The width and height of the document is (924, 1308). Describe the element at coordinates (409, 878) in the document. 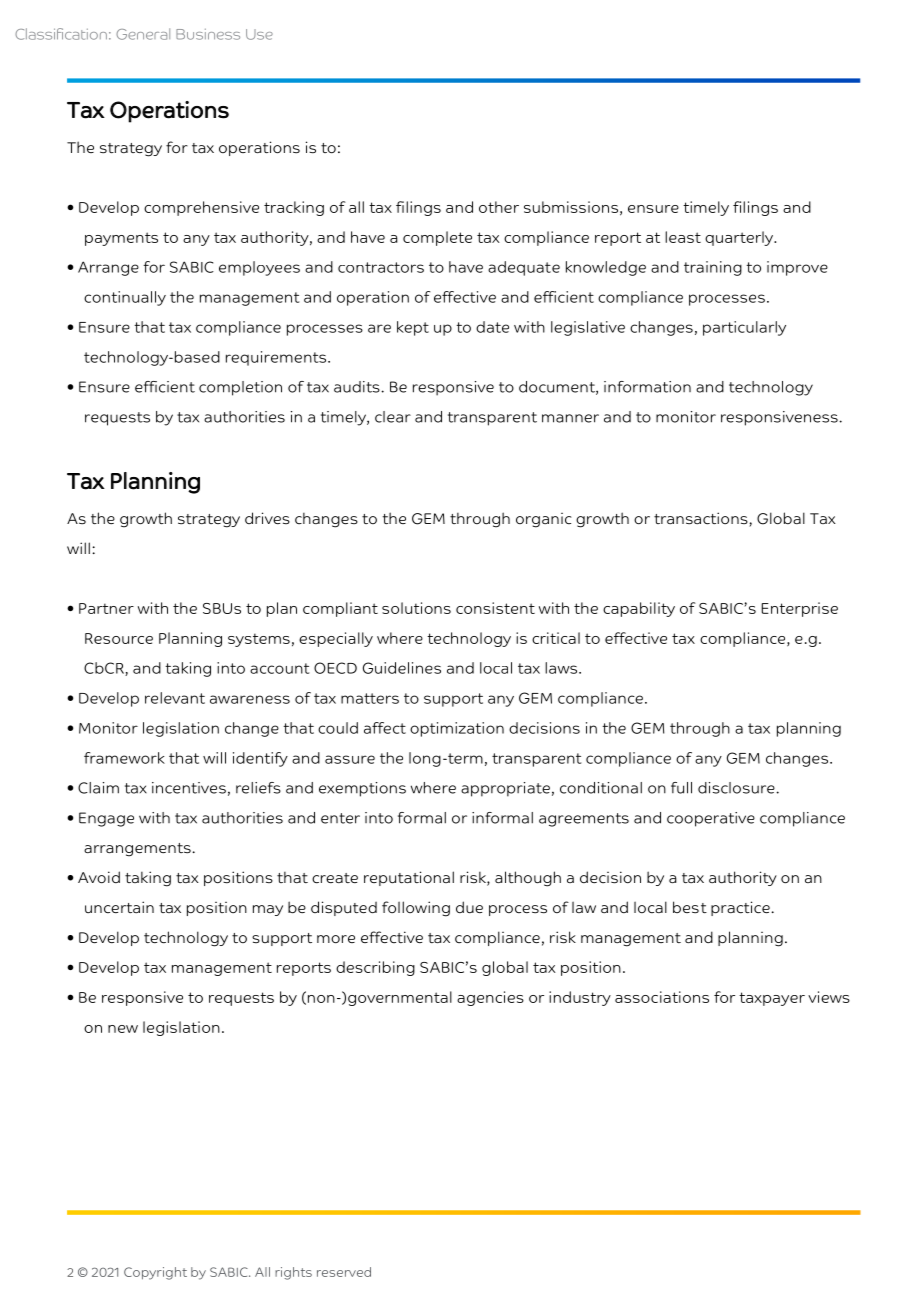

I see `reputational` at that location.
